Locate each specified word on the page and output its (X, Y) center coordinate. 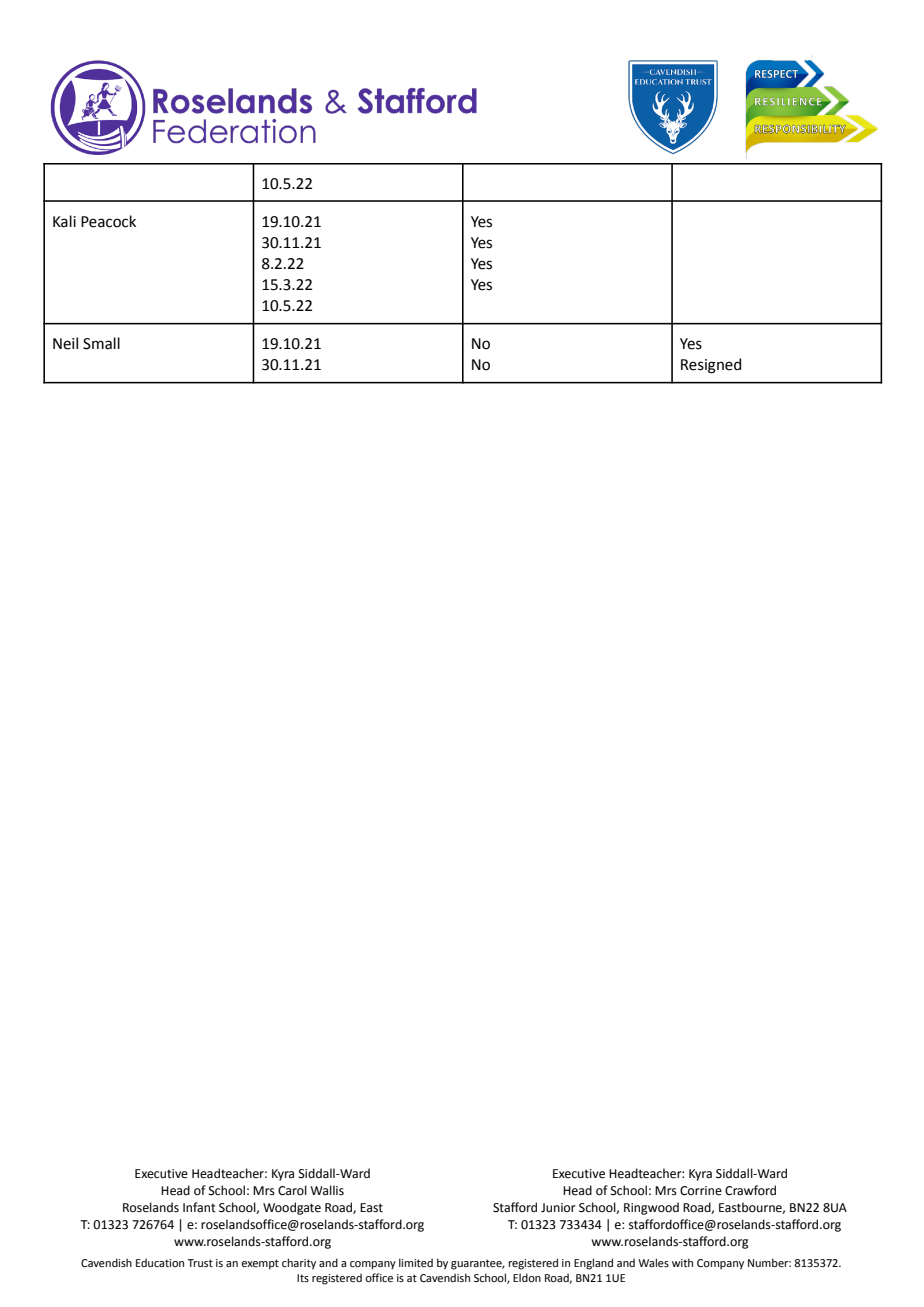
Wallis (327, 1190)
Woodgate (292, 1208)
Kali (64, 221)
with (682, 1262)
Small (101, 343)
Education (160, 1262)
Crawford (750, 1190)
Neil (65, 343)
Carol (292, 1190)
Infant (199, 1207)
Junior (558, 1207)
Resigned (711, 366)
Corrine (701, 1191)
